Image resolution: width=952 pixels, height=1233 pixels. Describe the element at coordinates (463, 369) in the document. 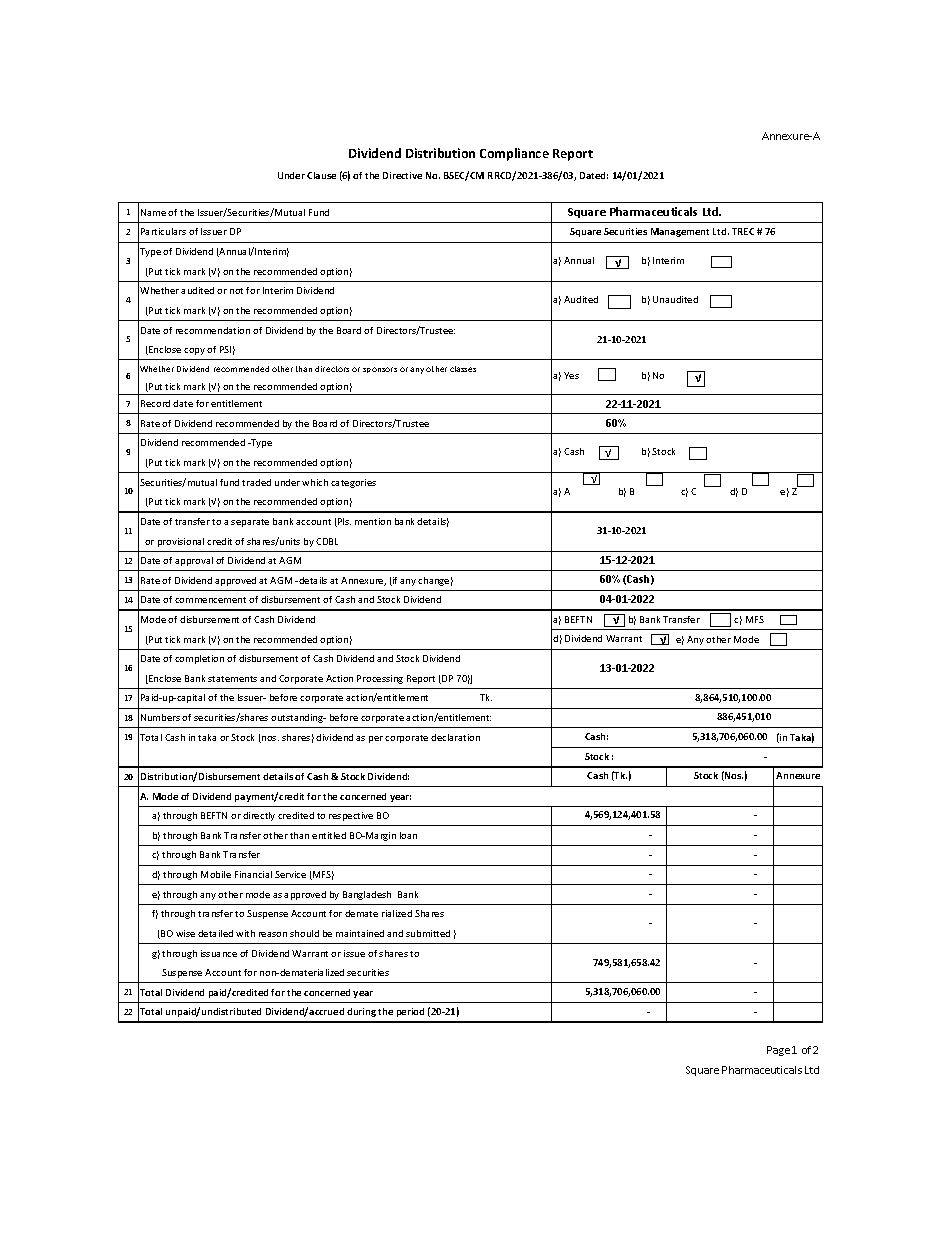

I see `classes` at that location.
